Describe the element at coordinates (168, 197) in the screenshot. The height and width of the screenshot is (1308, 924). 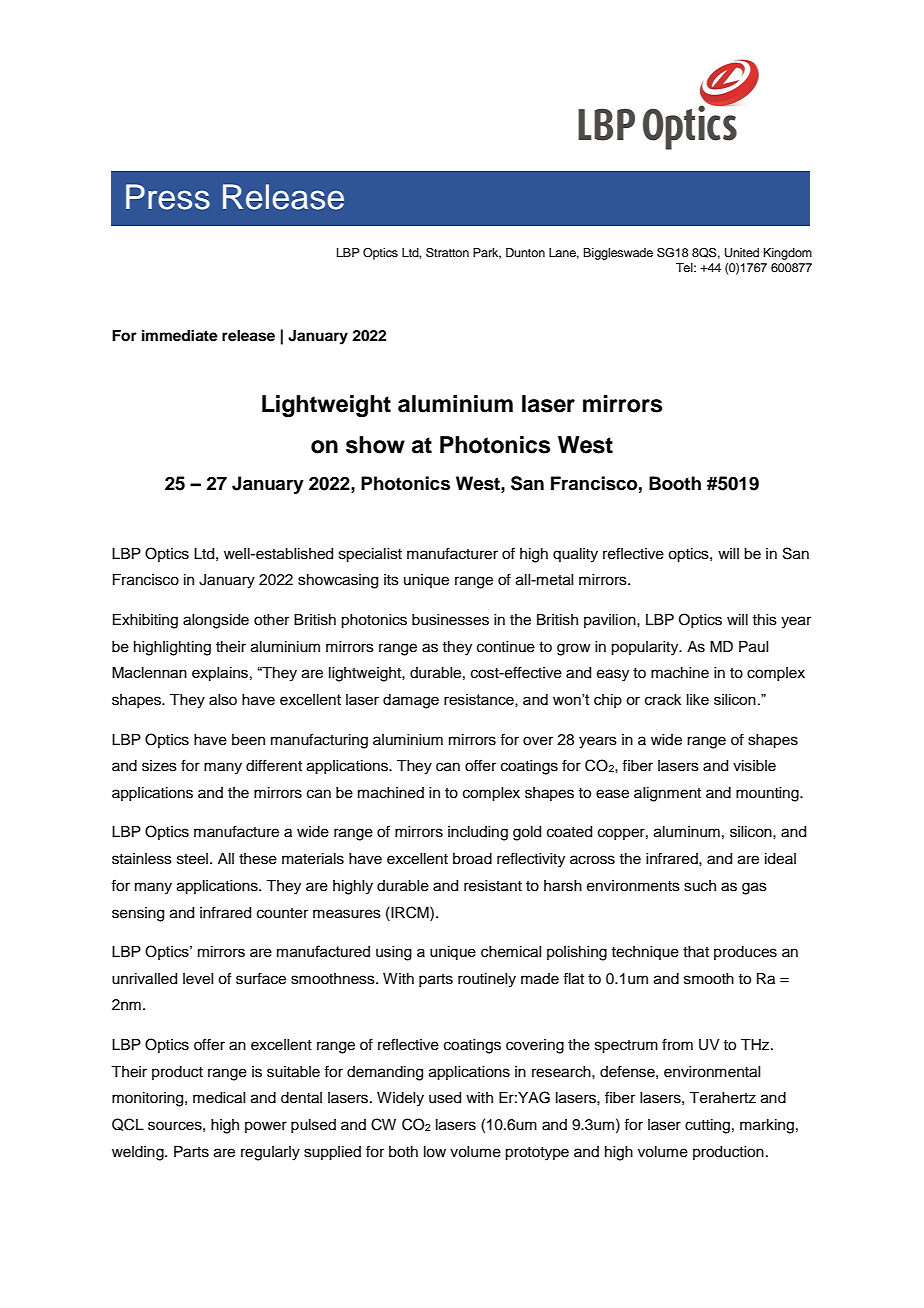
I see `Press` at that location.
